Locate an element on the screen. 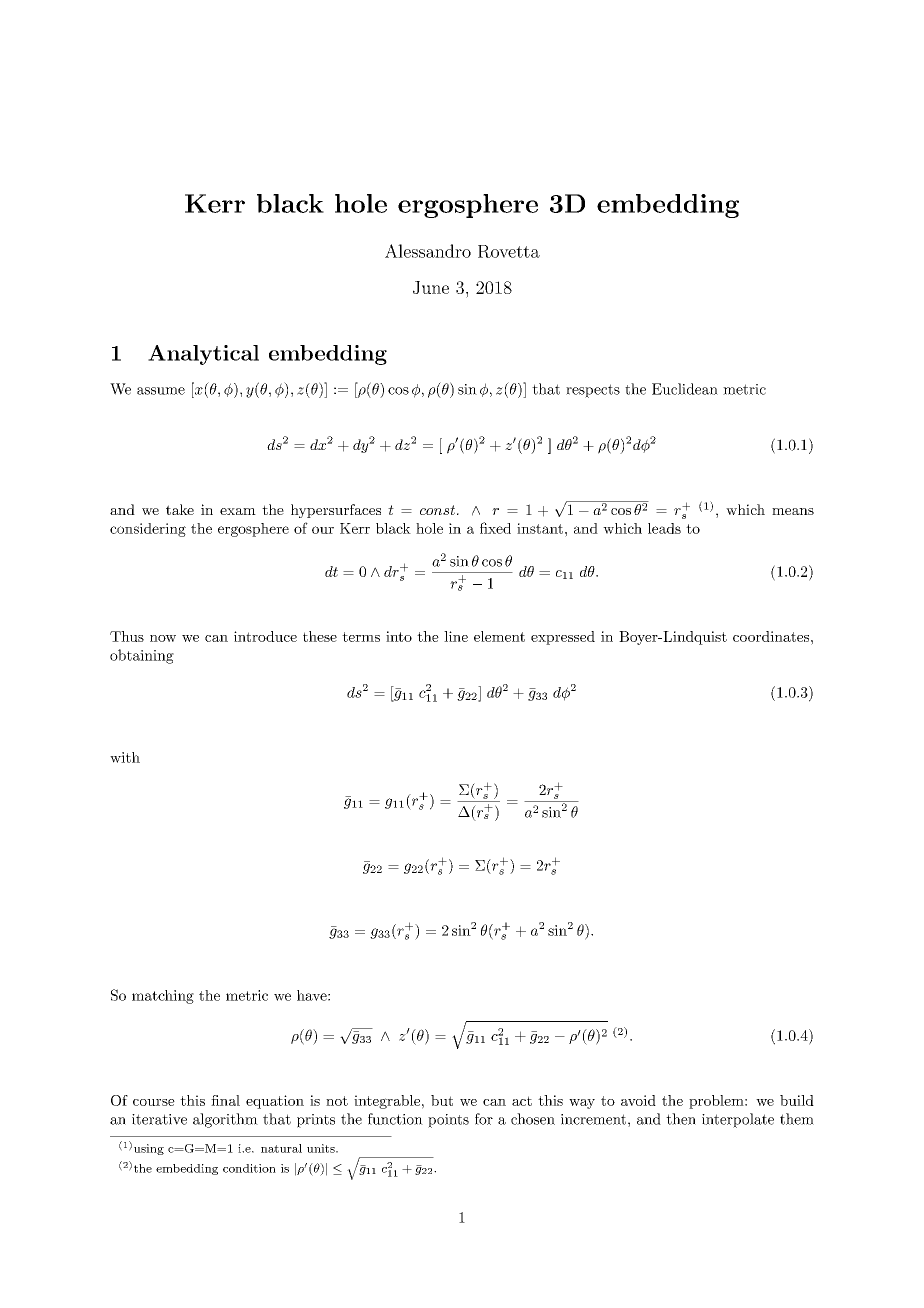 The height and width of the screenshot is (1308, 924). Euclidean is located at coordinates (685, 389).
